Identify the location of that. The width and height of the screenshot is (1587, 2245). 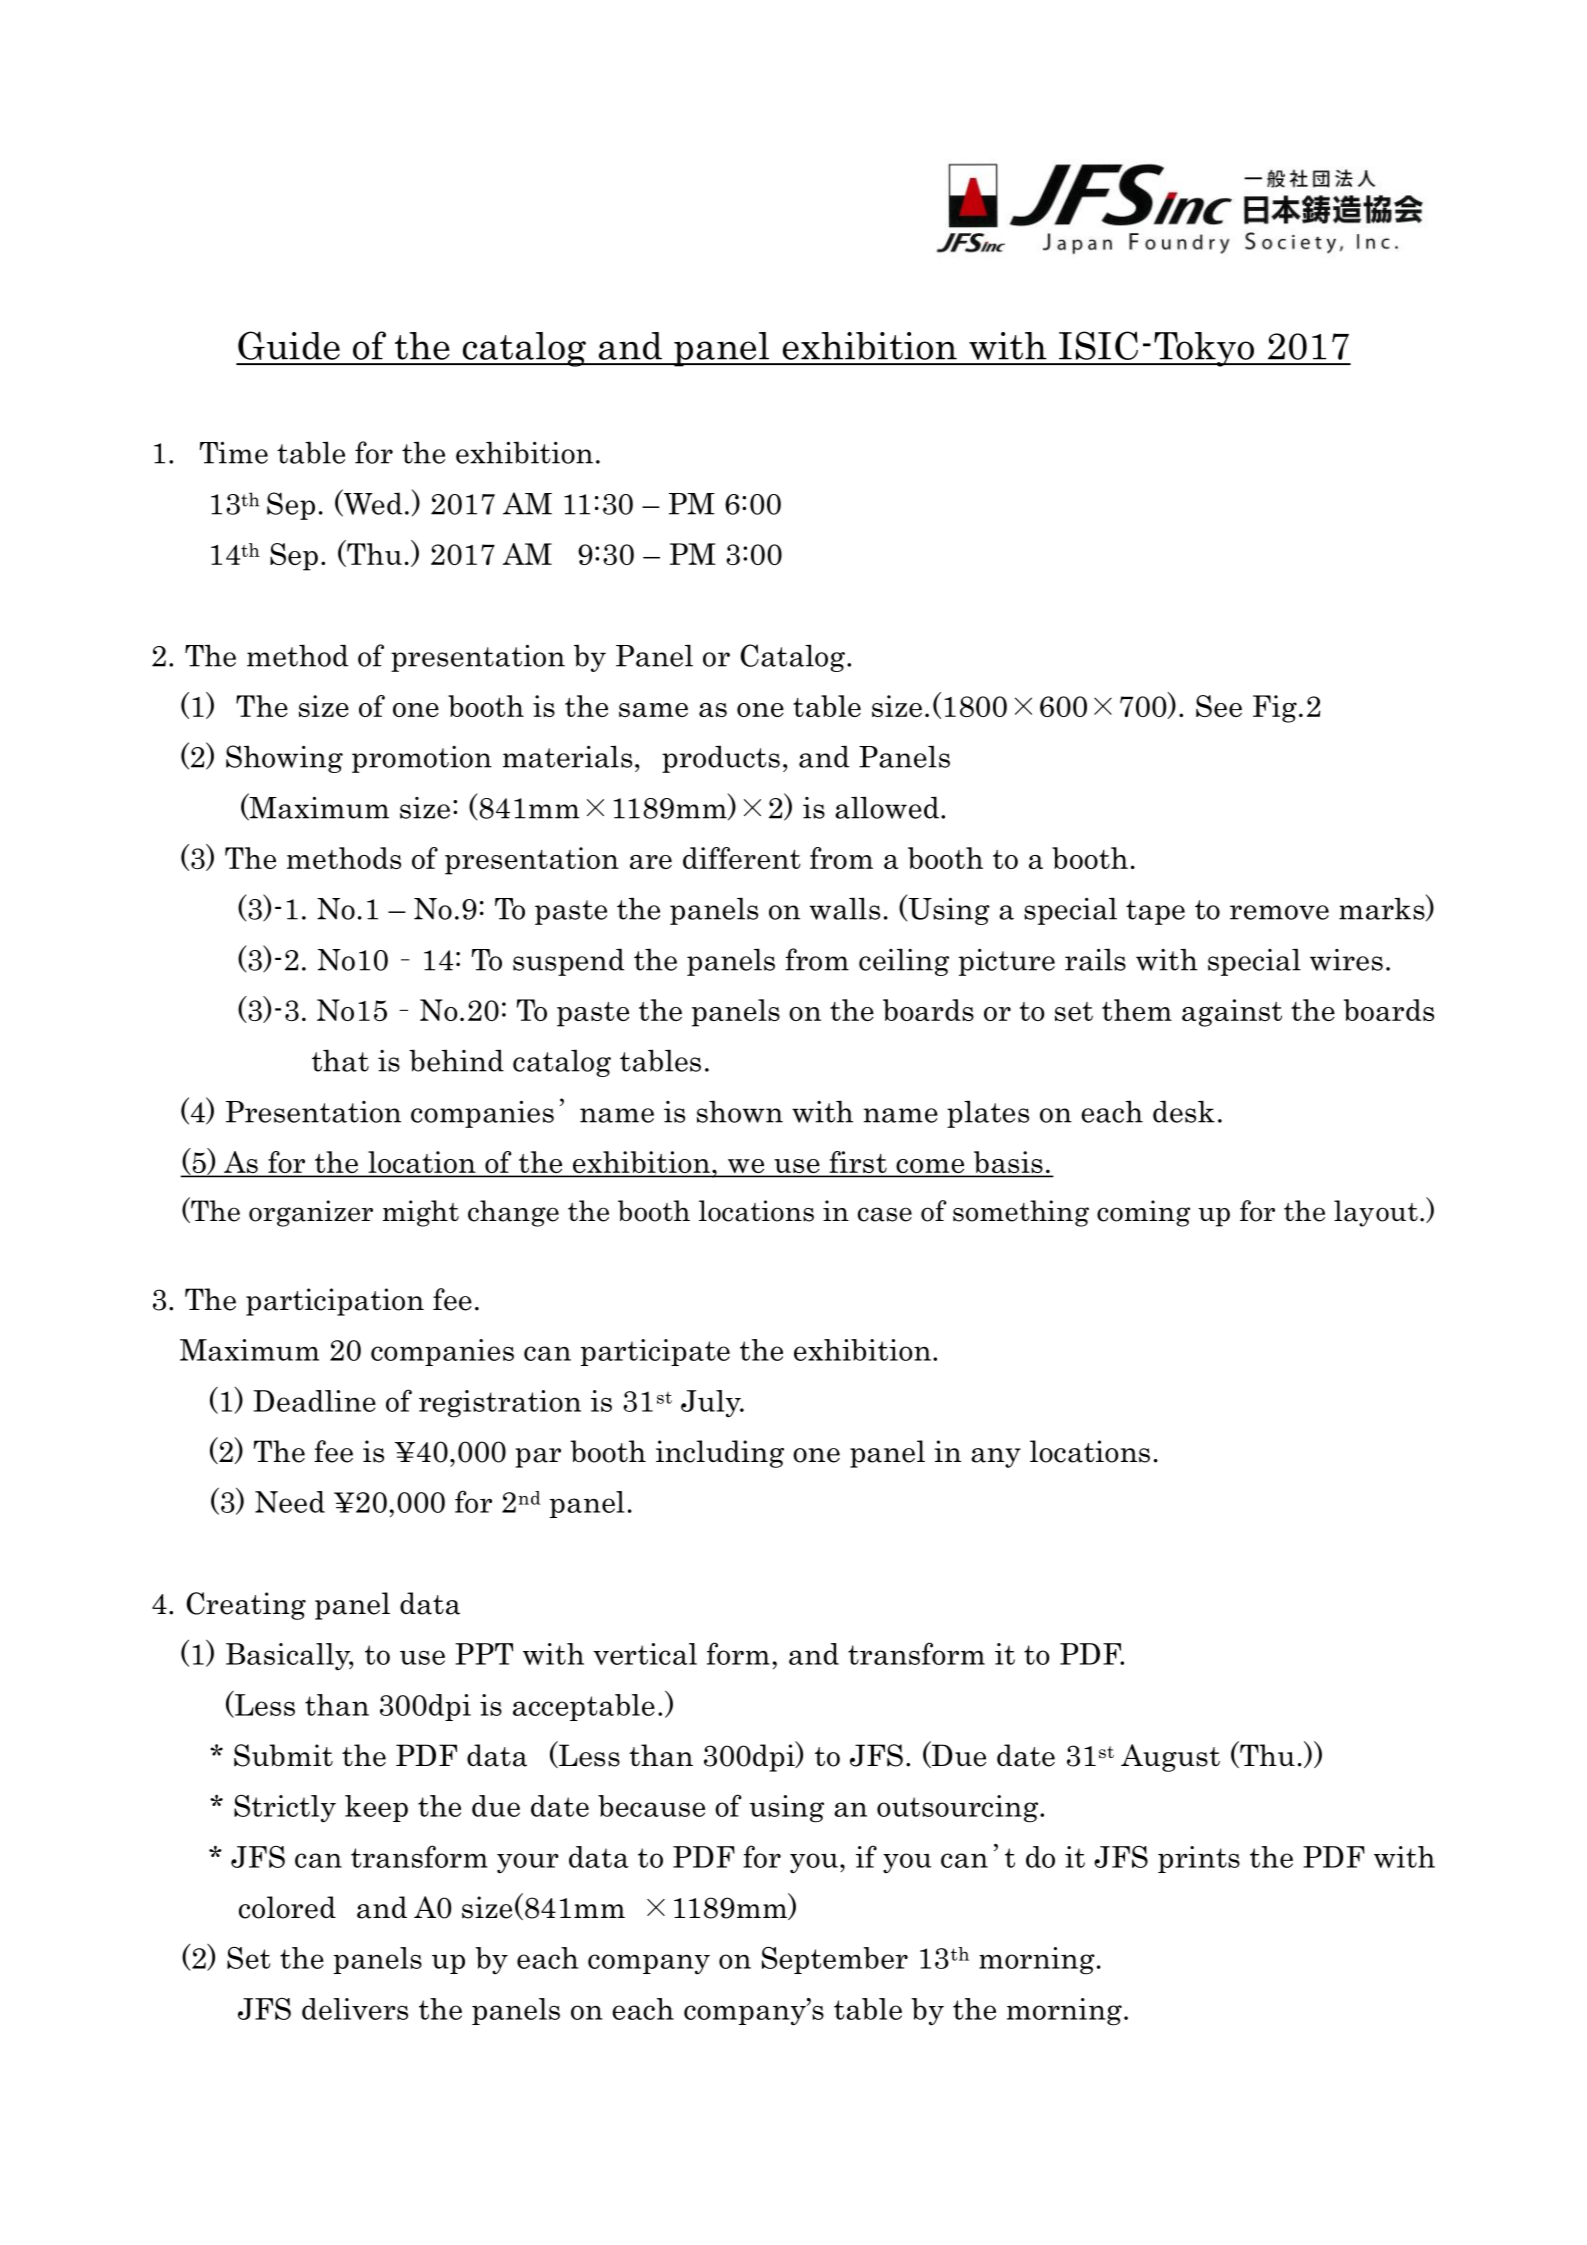
(340, 1060).
